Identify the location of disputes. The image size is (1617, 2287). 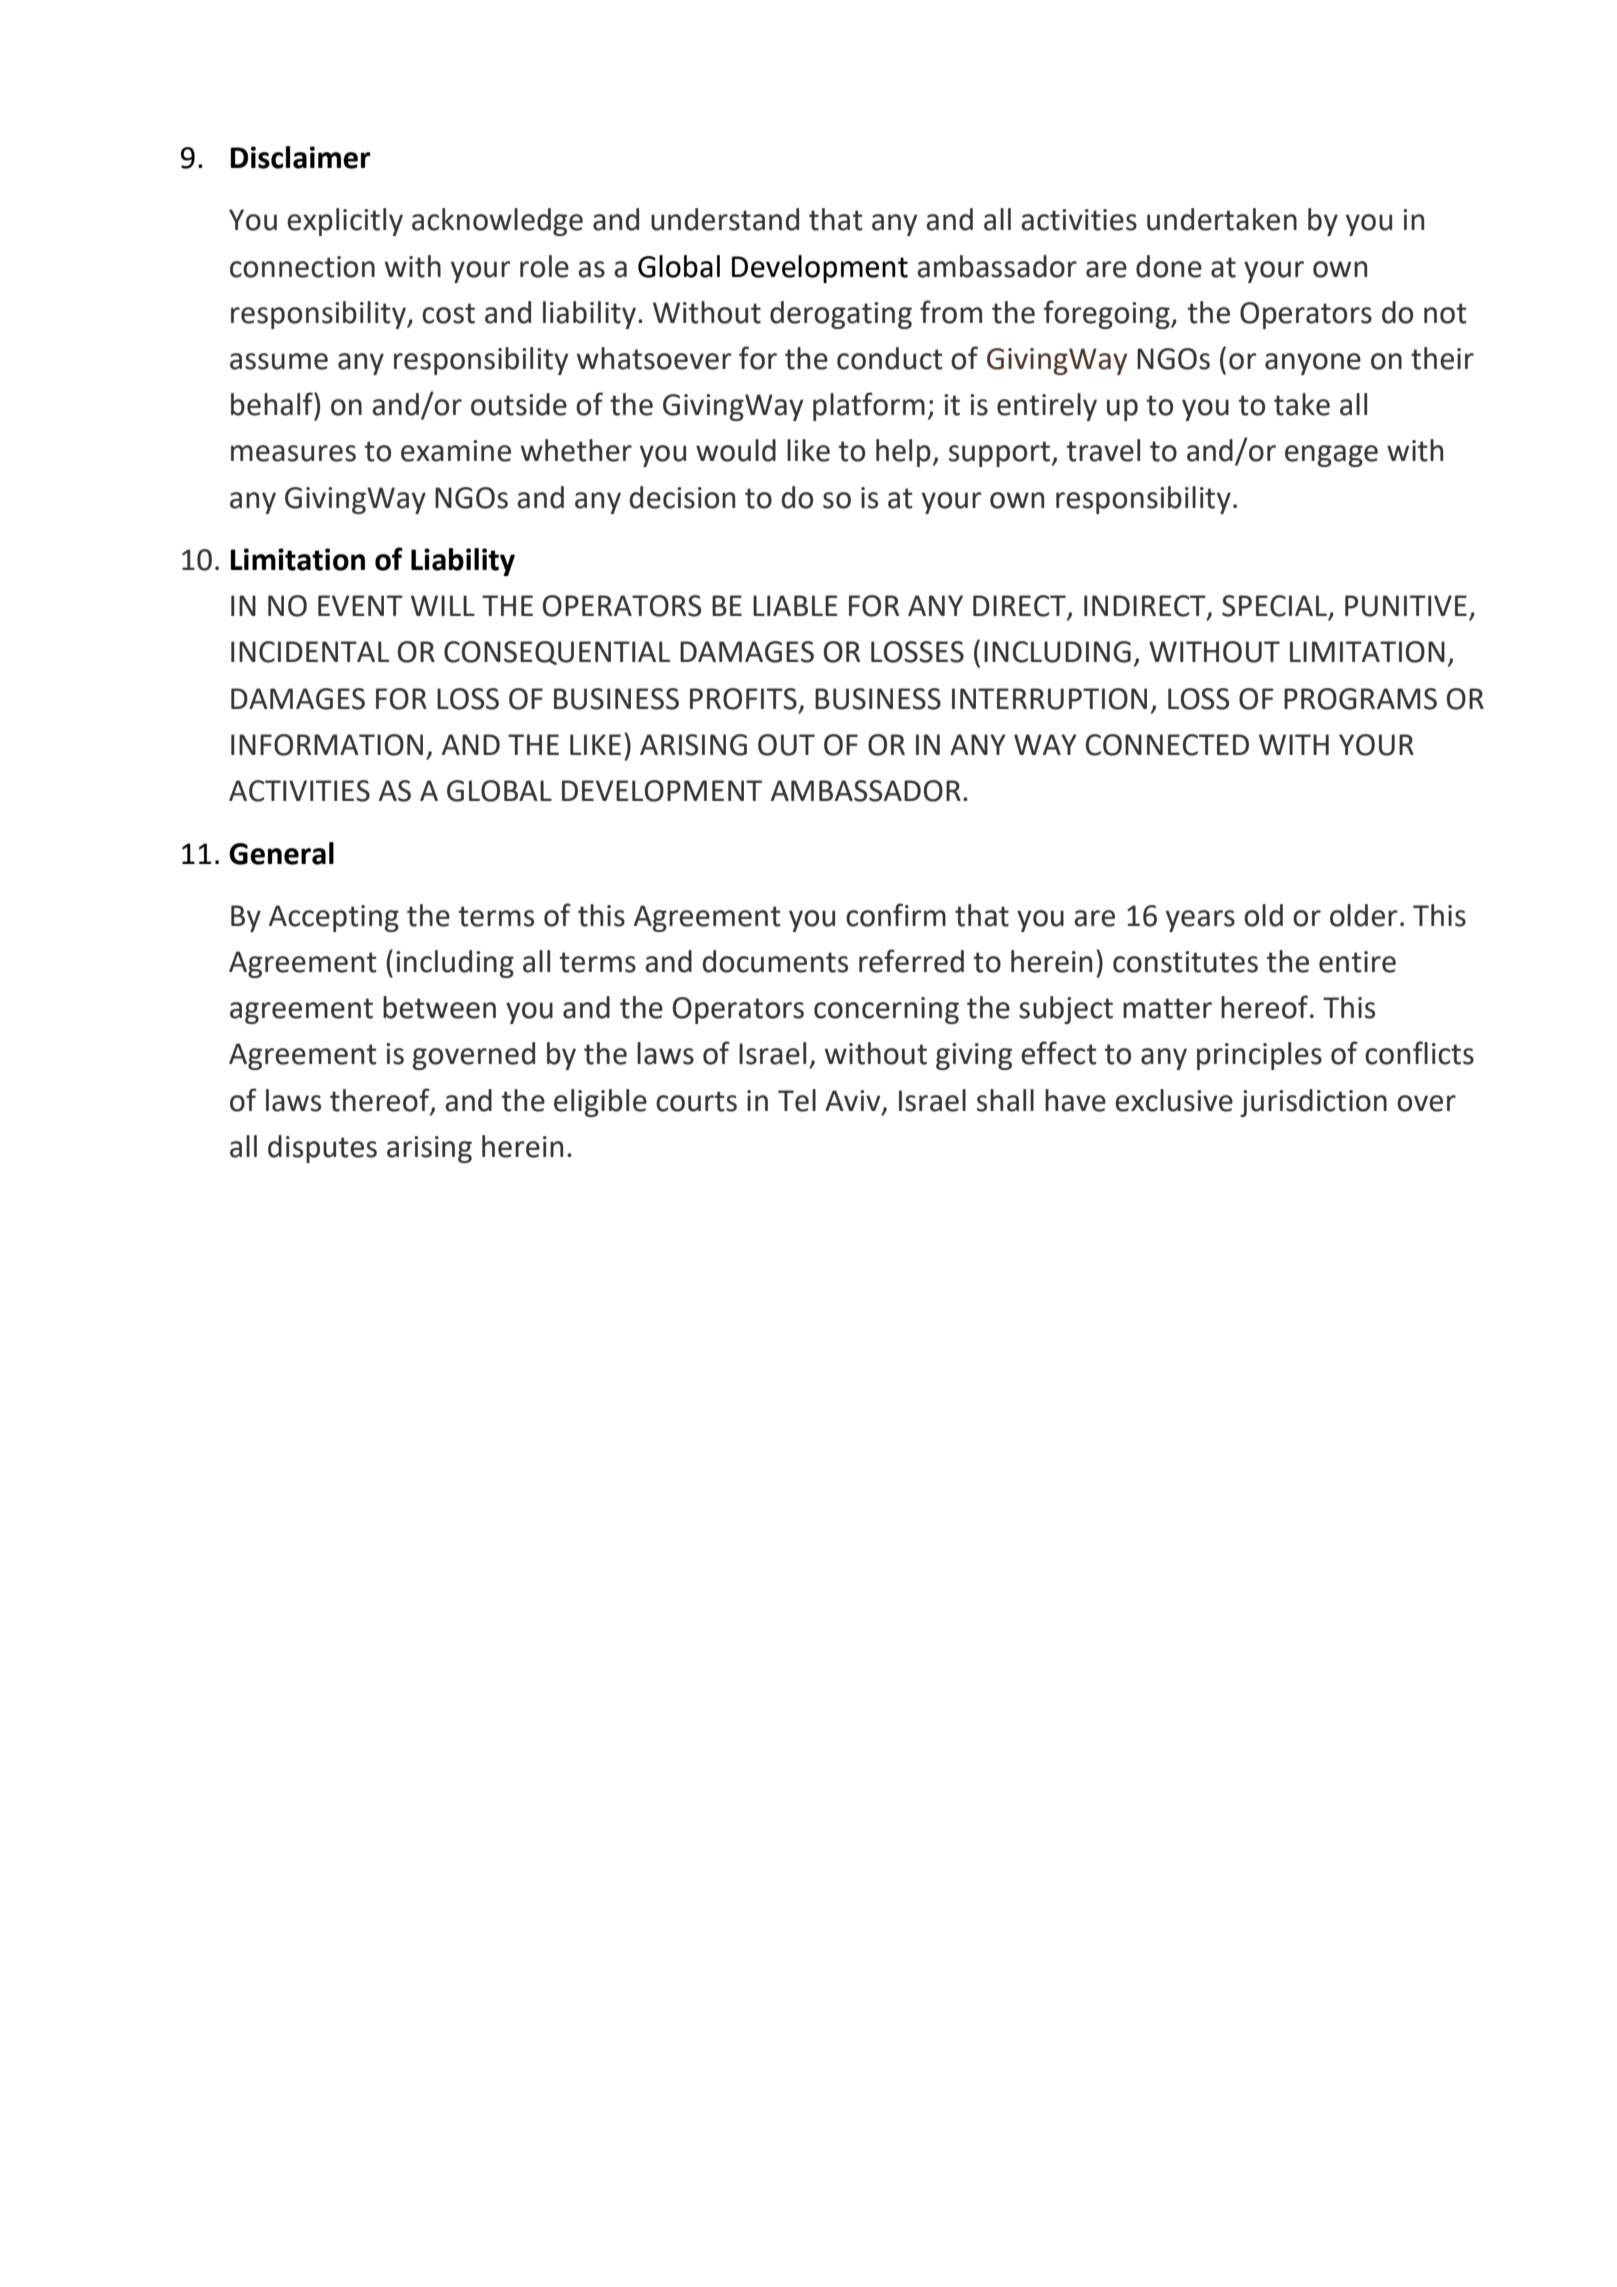
(322, 1149).
